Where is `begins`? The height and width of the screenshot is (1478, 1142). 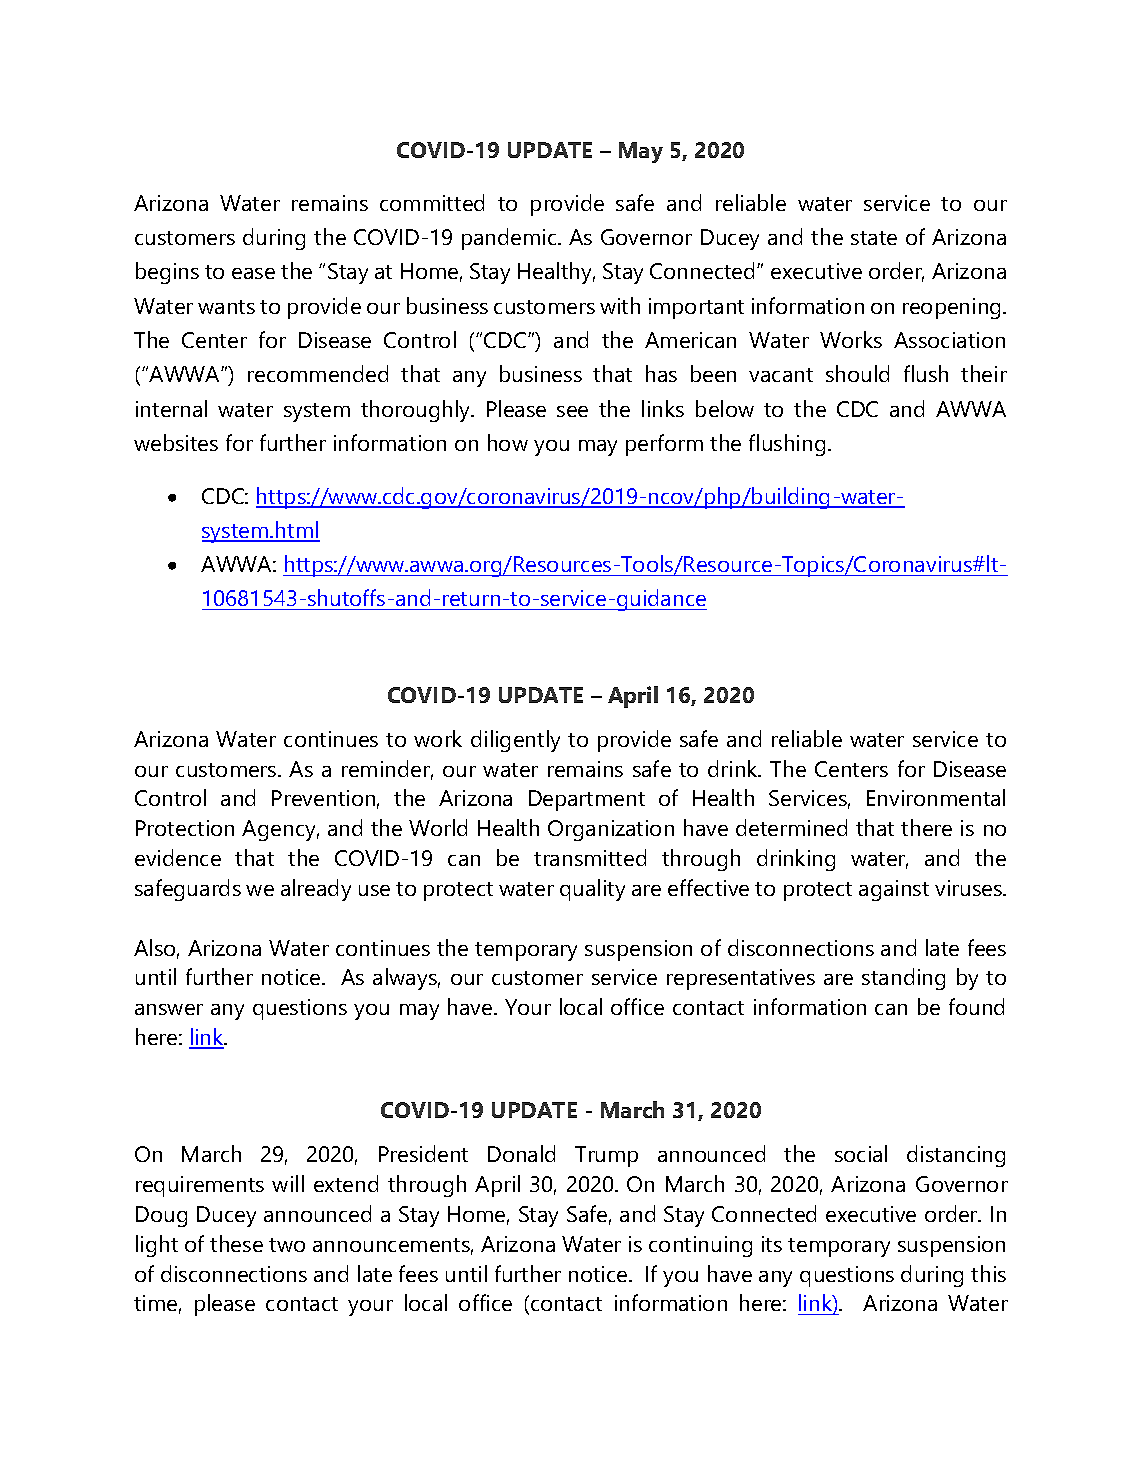 begins is located at coordinates (167, 273).
